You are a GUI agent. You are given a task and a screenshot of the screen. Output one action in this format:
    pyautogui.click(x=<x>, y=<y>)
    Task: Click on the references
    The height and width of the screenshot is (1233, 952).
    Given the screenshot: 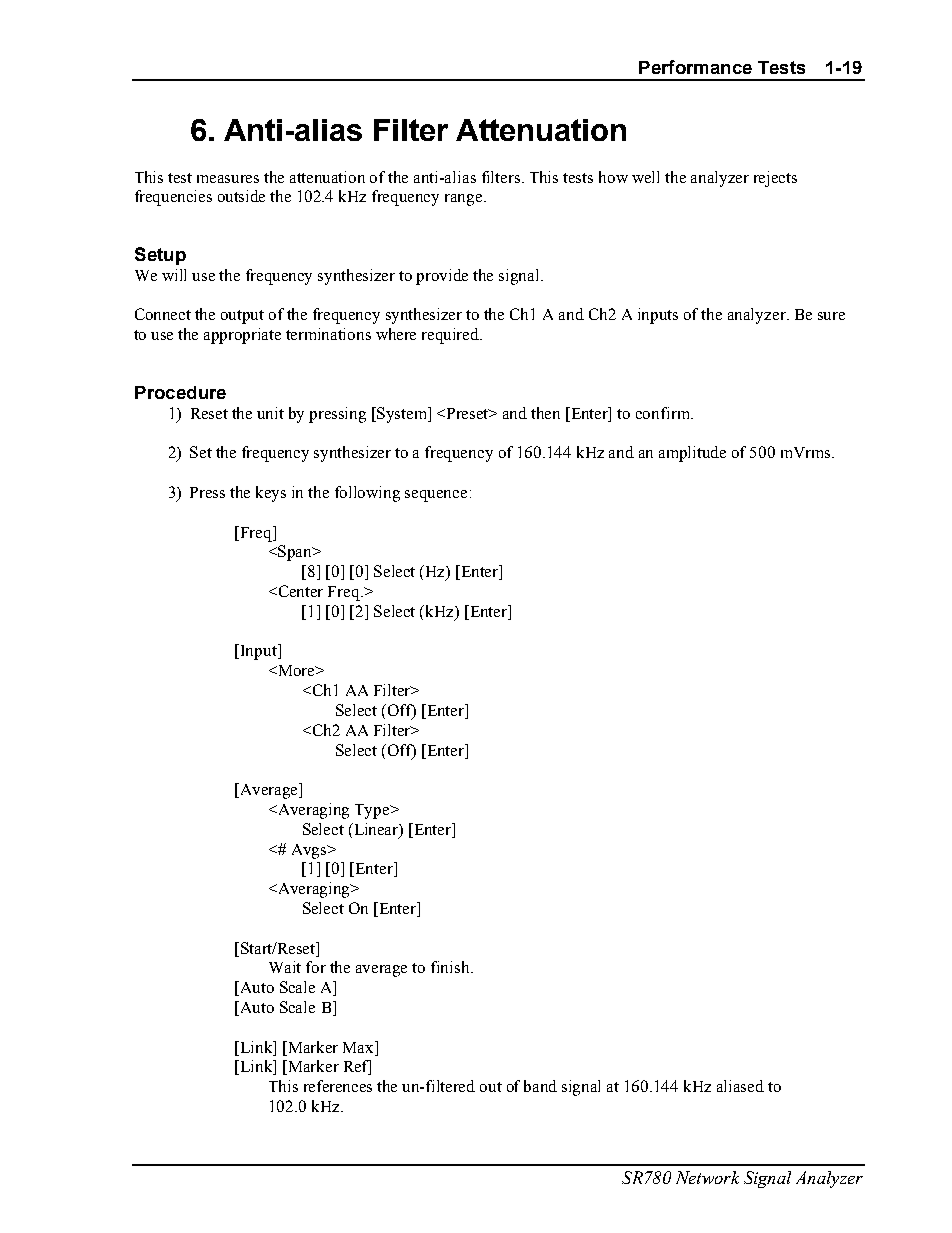 What is the action you would take?
    pyautogui.click(x=338, y=1086)
